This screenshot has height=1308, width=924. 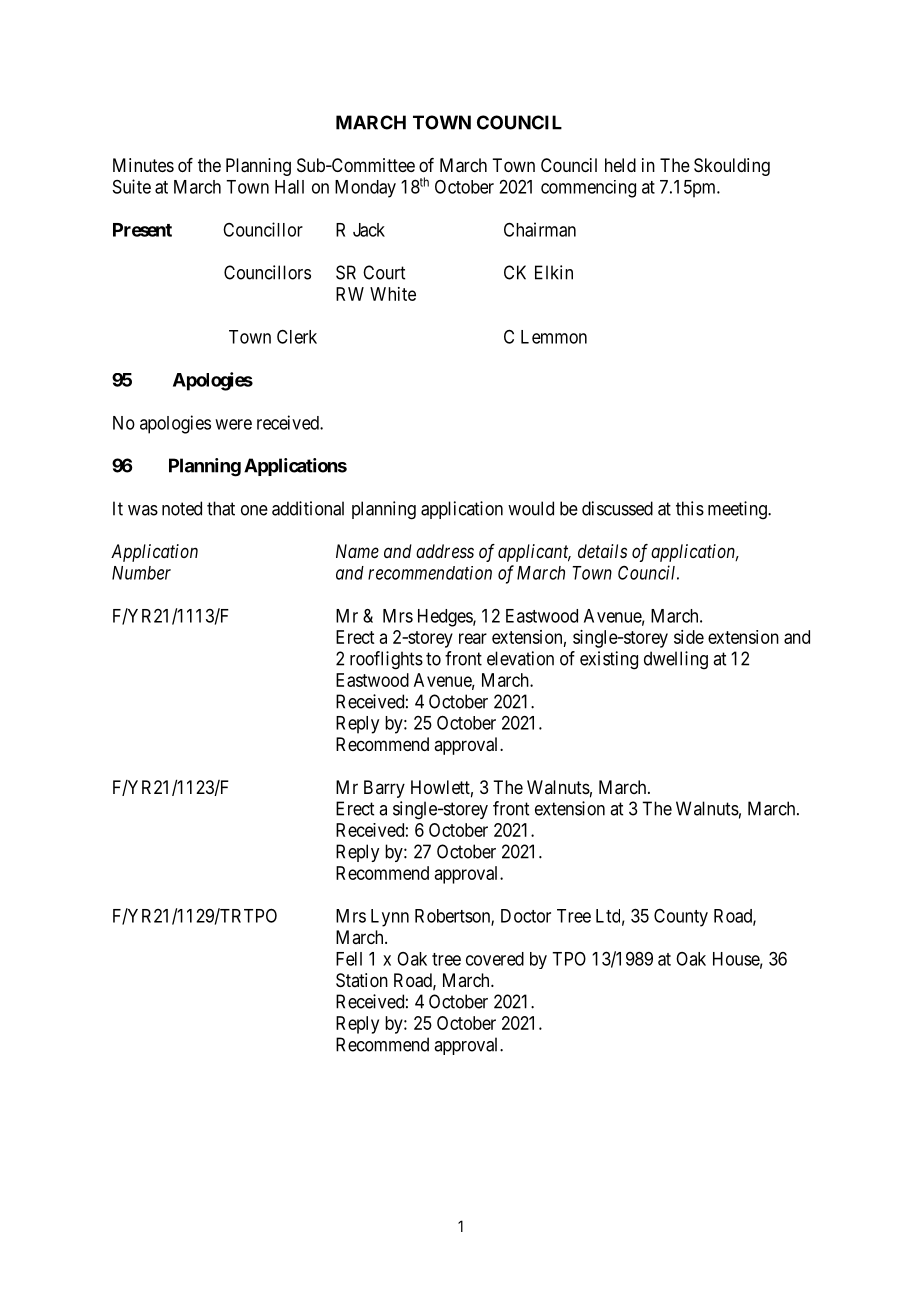 I want to click on Number, so click(x=141, y=573).
